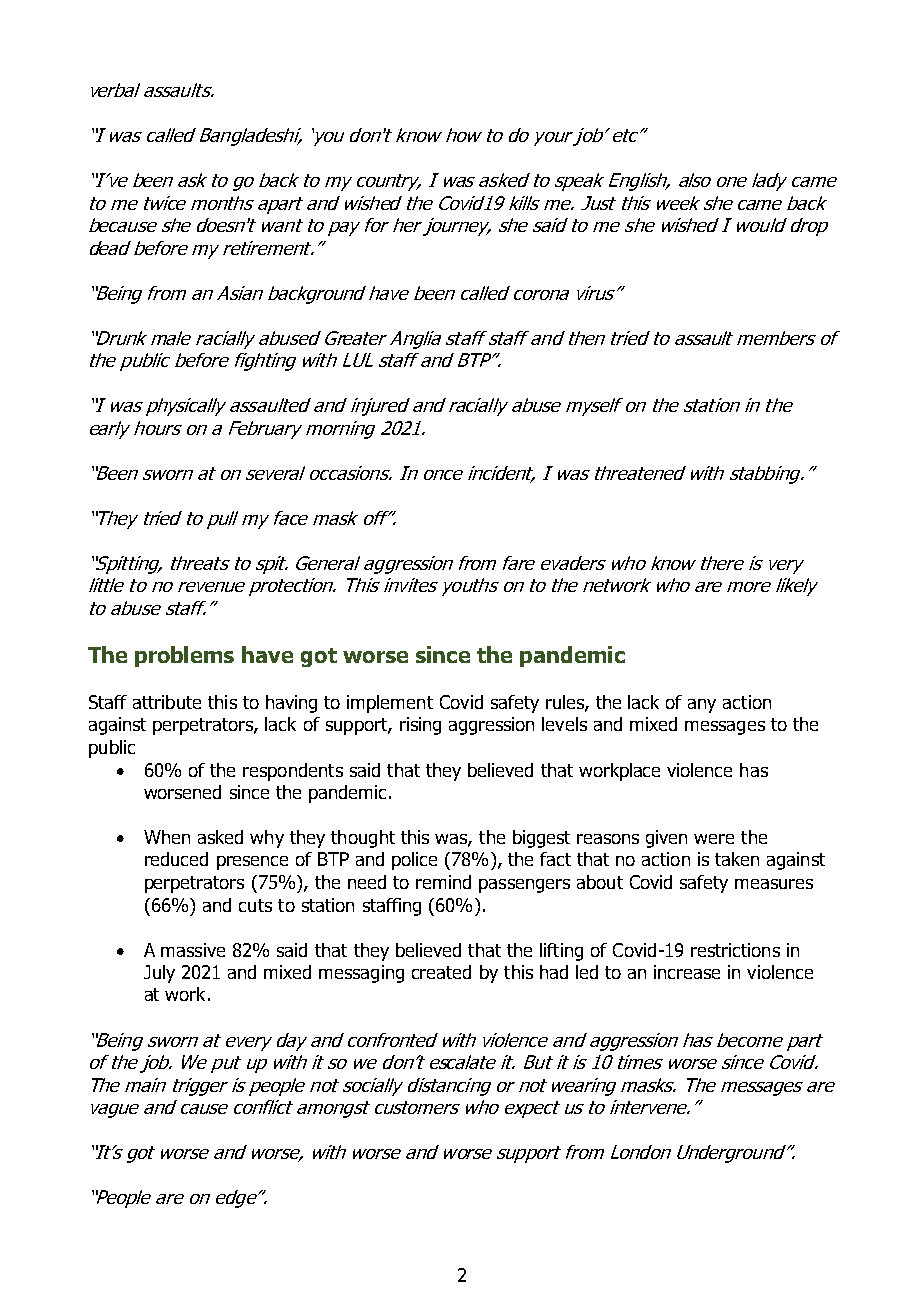 Image resolution: width=924 pixels, height=1308 pixels. Describe the element at coordinates (441, 972) in the document. I see `created` at that location.
